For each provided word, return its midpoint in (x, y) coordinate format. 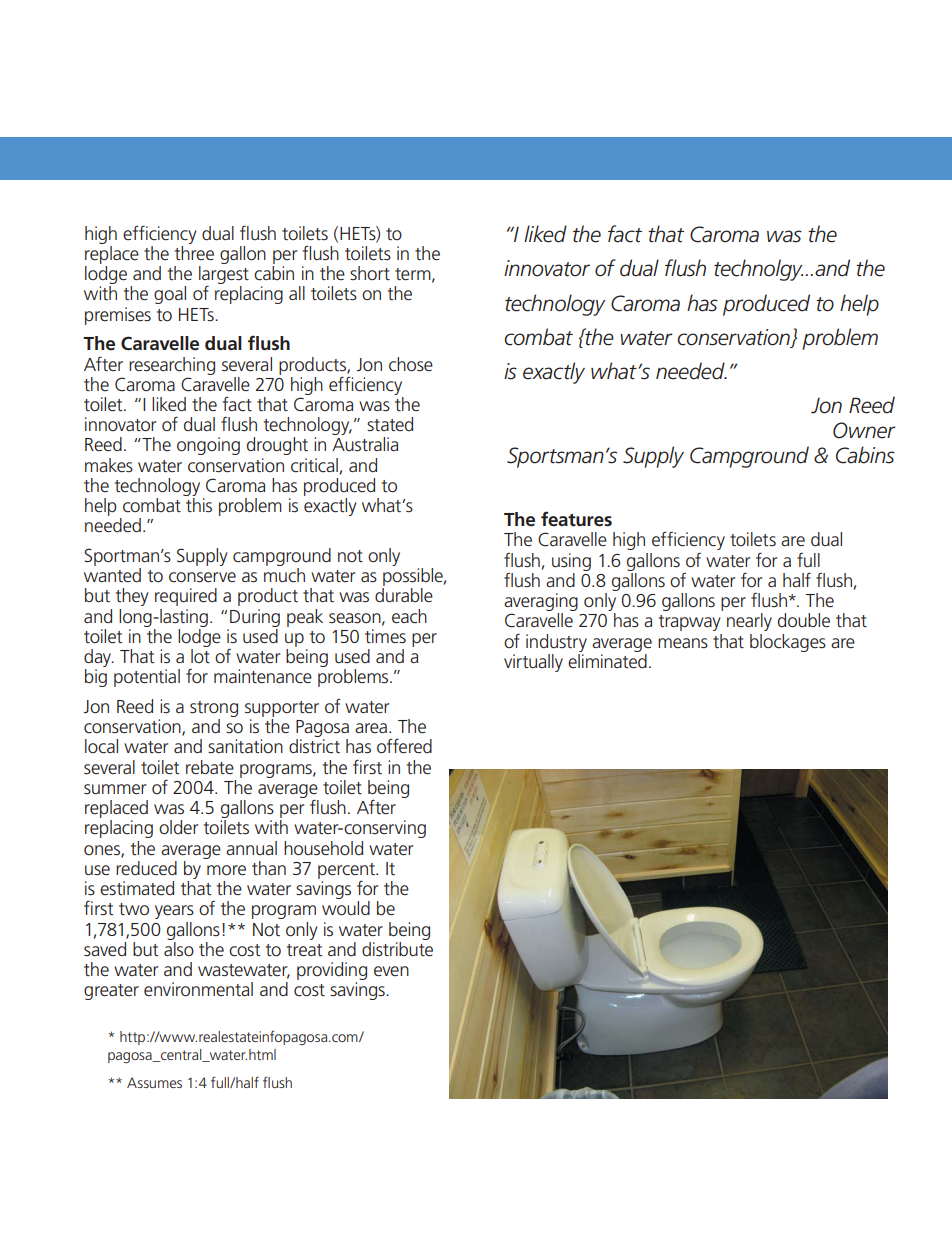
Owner (864, 430)
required (186, 597)
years (174, 912)
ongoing (208, 446)
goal (170, 295)
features (576, 519)
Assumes (154, 1082)
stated (390, 424)
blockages (788, 643)
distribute (397, 948)
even (391, 971)
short (370, 273)
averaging (541, 603)
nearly (749, 622)
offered (404, 746)
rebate (210, 767)
